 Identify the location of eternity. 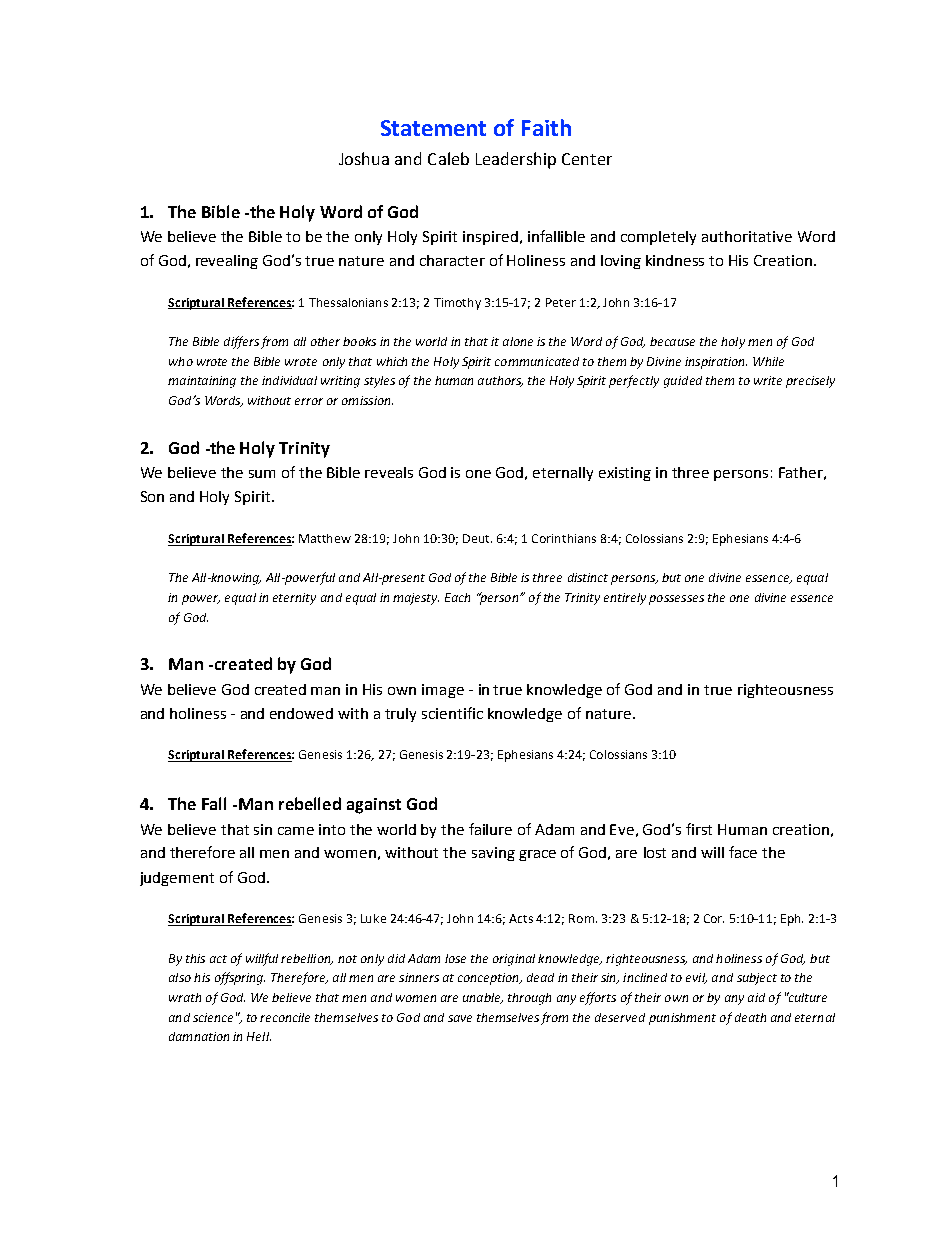
(294, 599).
